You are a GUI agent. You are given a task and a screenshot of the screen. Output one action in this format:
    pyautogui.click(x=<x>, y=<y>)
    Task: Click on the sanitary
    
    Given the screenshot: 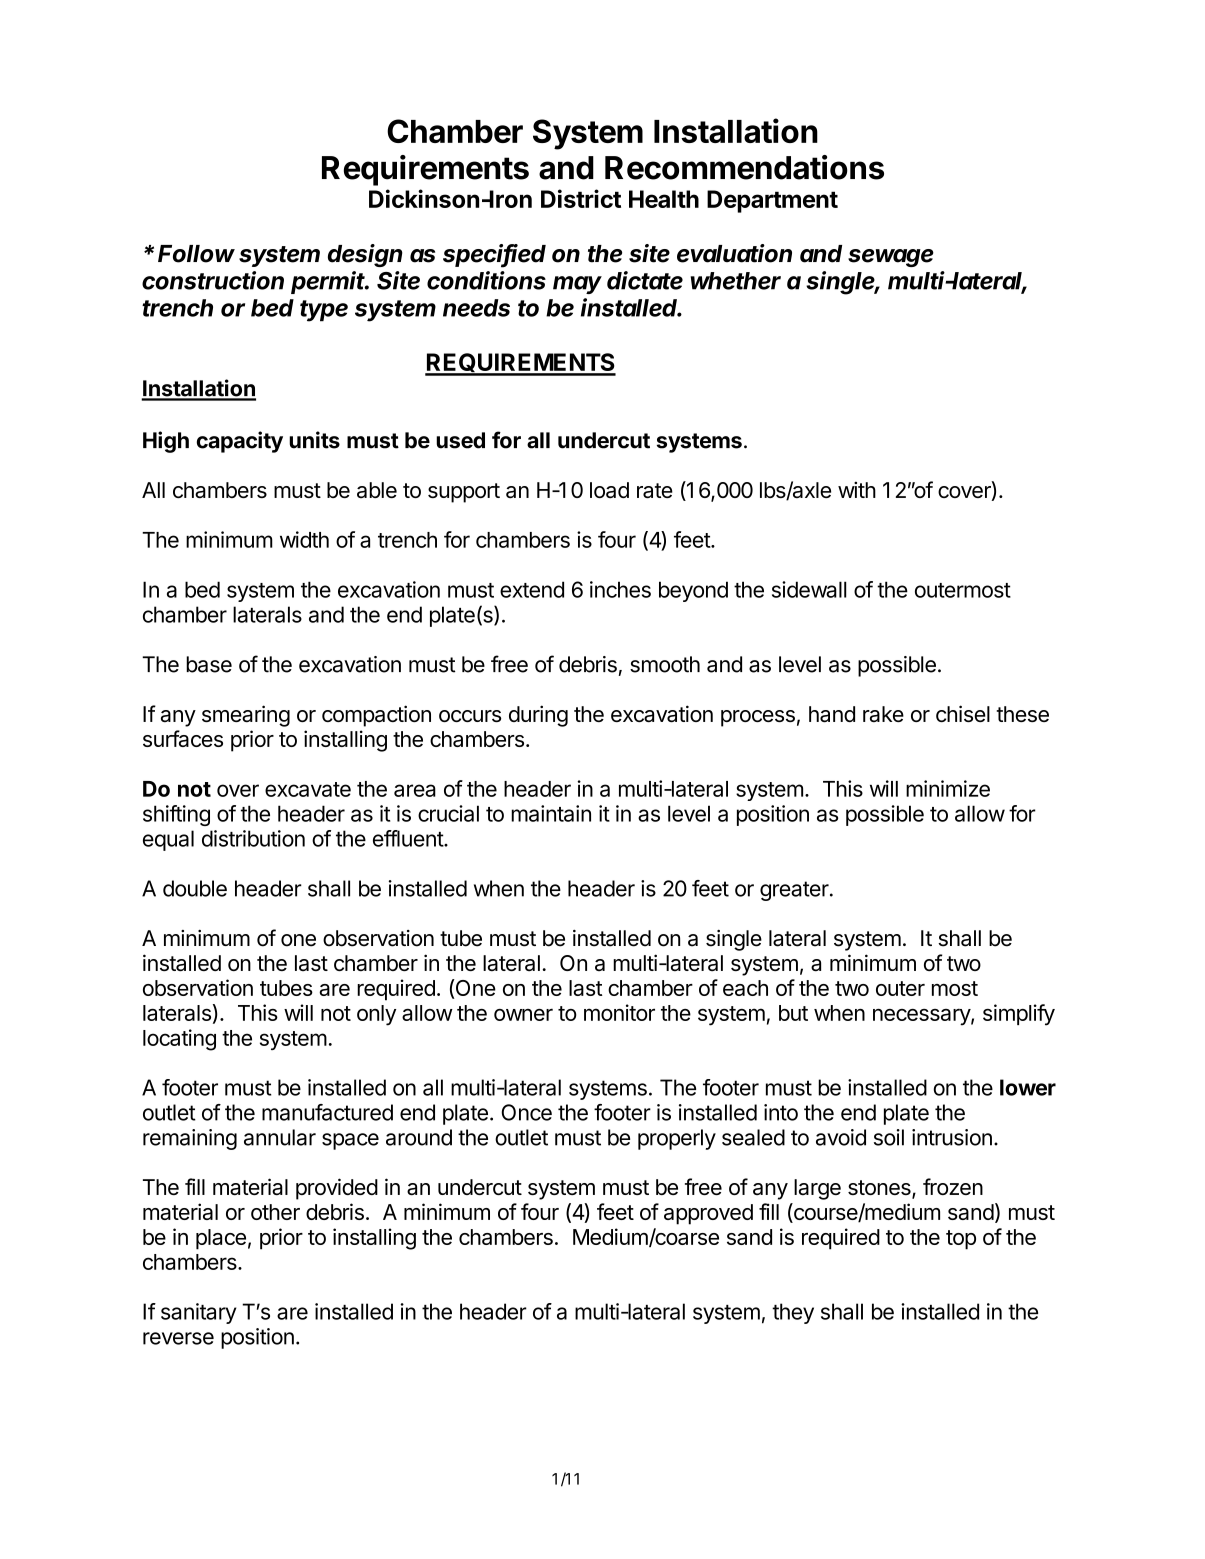 What is the action you would take?
    pyautogui.click(x=198, y=1313)
